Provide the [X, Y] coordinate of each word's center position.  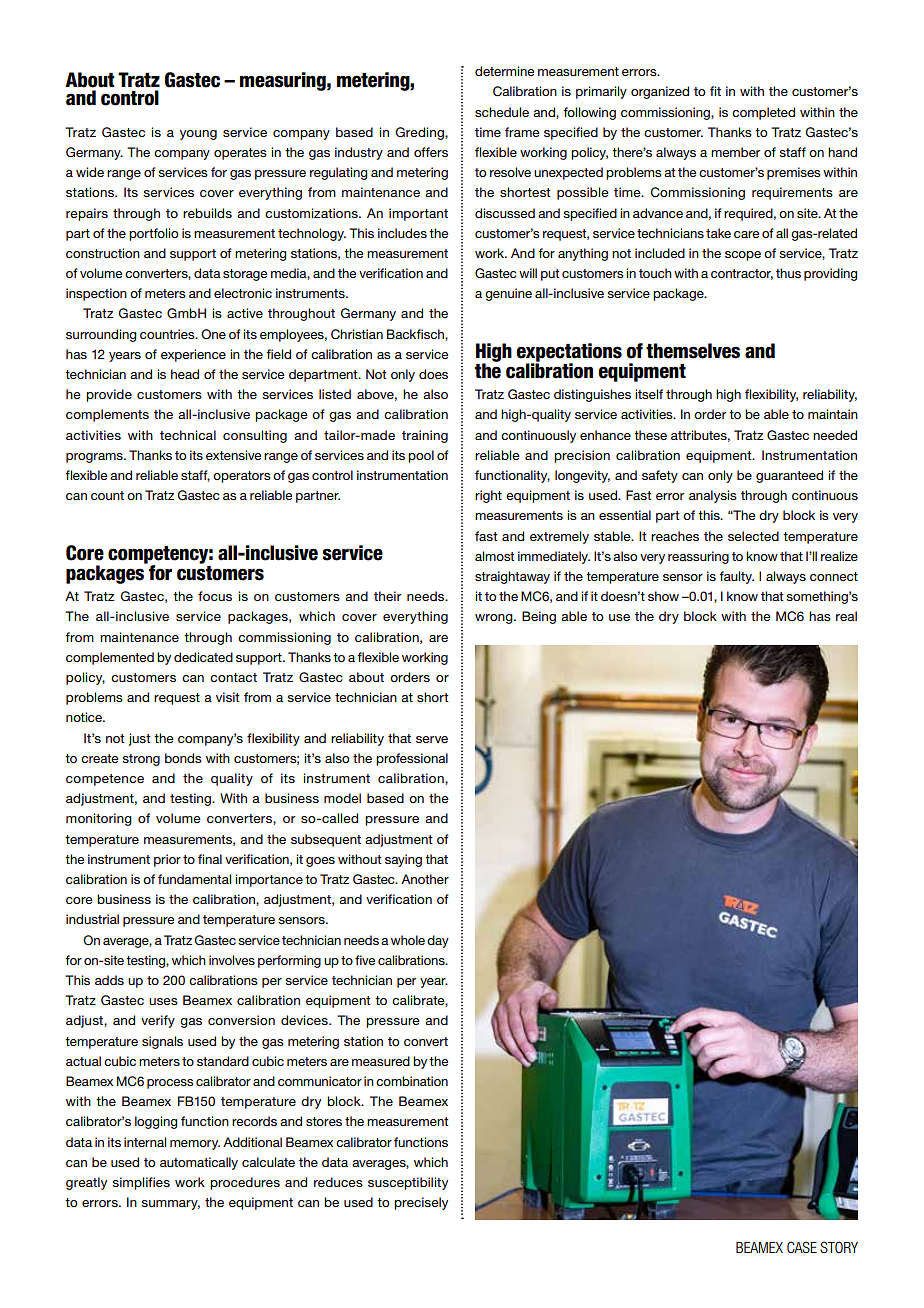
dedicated [203, 657]
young [198, 135]
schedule [502, 112]
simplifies [141, 1183]
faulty [736, 577]
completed [763, 113]
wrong [495, 619]
